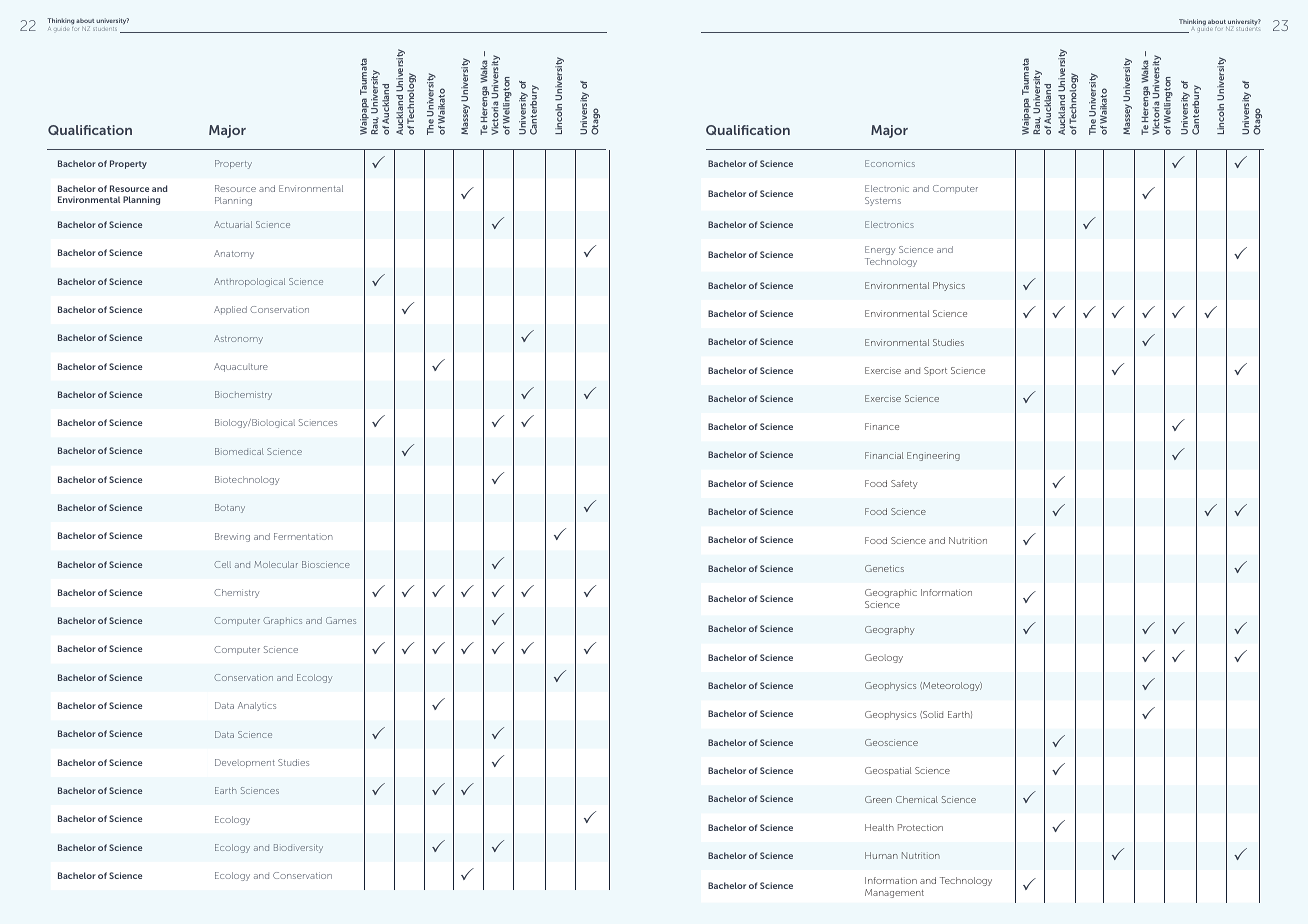 Image resolution: width=1308 pixels, height=924 pixels. I want to click on Geography, so click(890, 630).
